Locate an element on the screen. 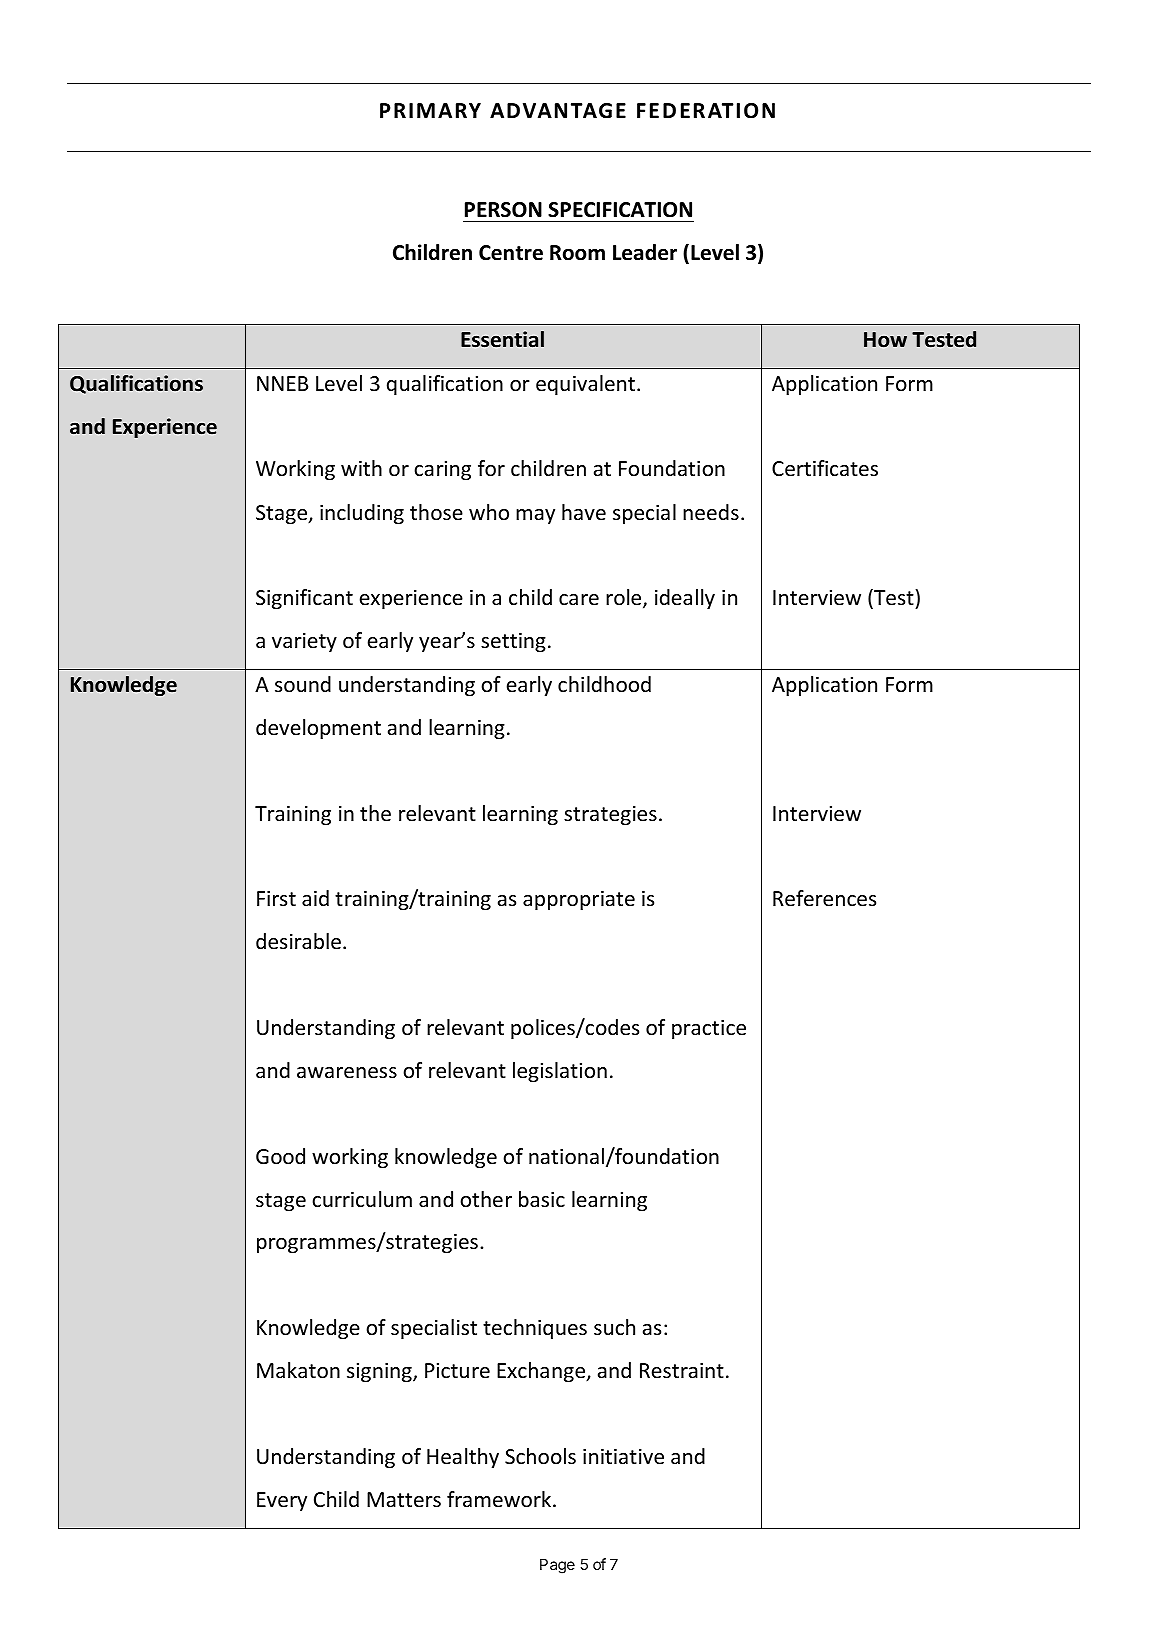  appropriate is located at coordinates (579, 900).
